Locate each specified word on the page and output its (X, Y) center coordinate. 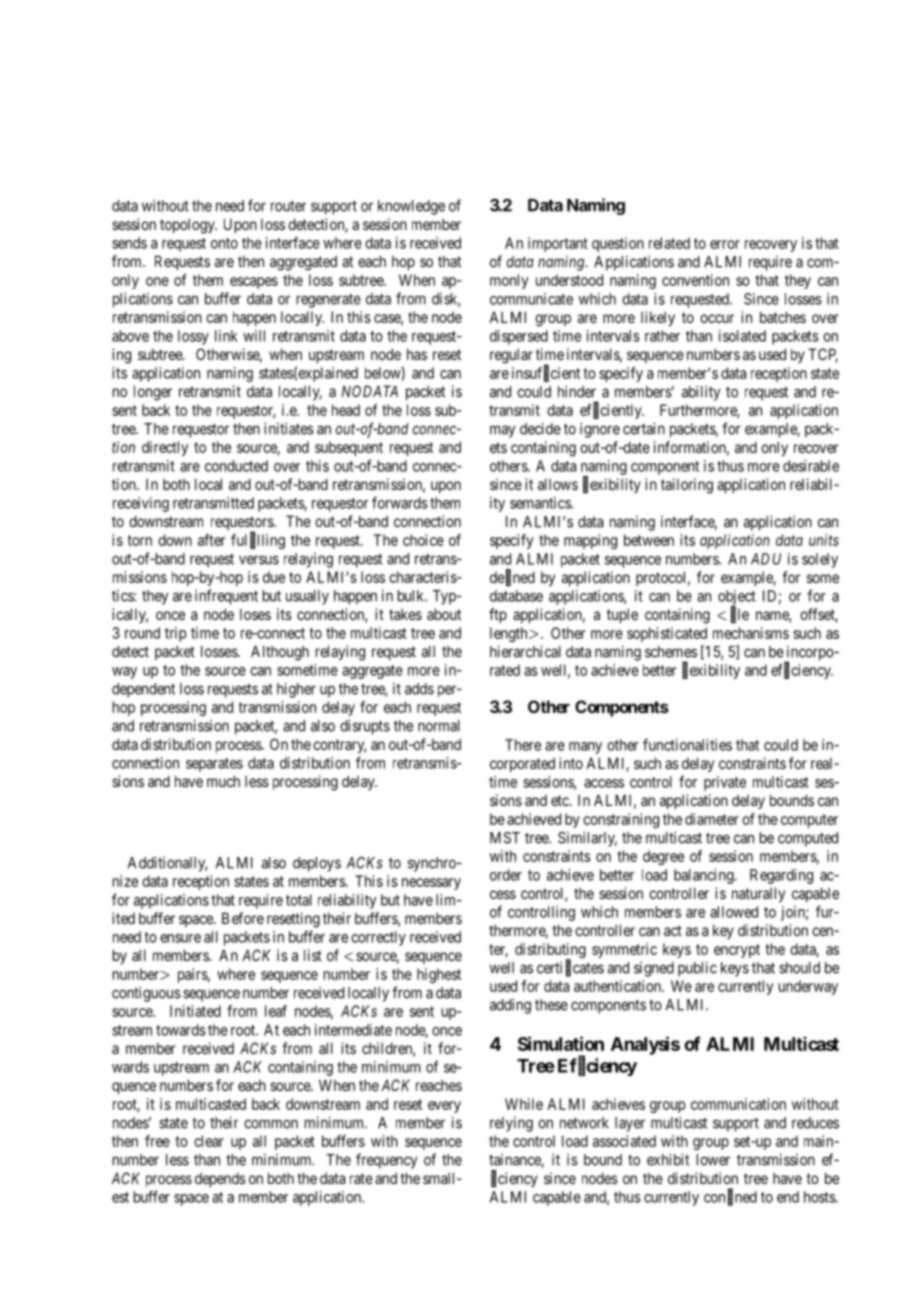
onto (224, 243)
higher (296, 690)
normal (439, 726)
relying (511, 1124)
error (725, 244)
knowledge (411, 207)
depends (220, 1180)
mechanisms (751, 633)
